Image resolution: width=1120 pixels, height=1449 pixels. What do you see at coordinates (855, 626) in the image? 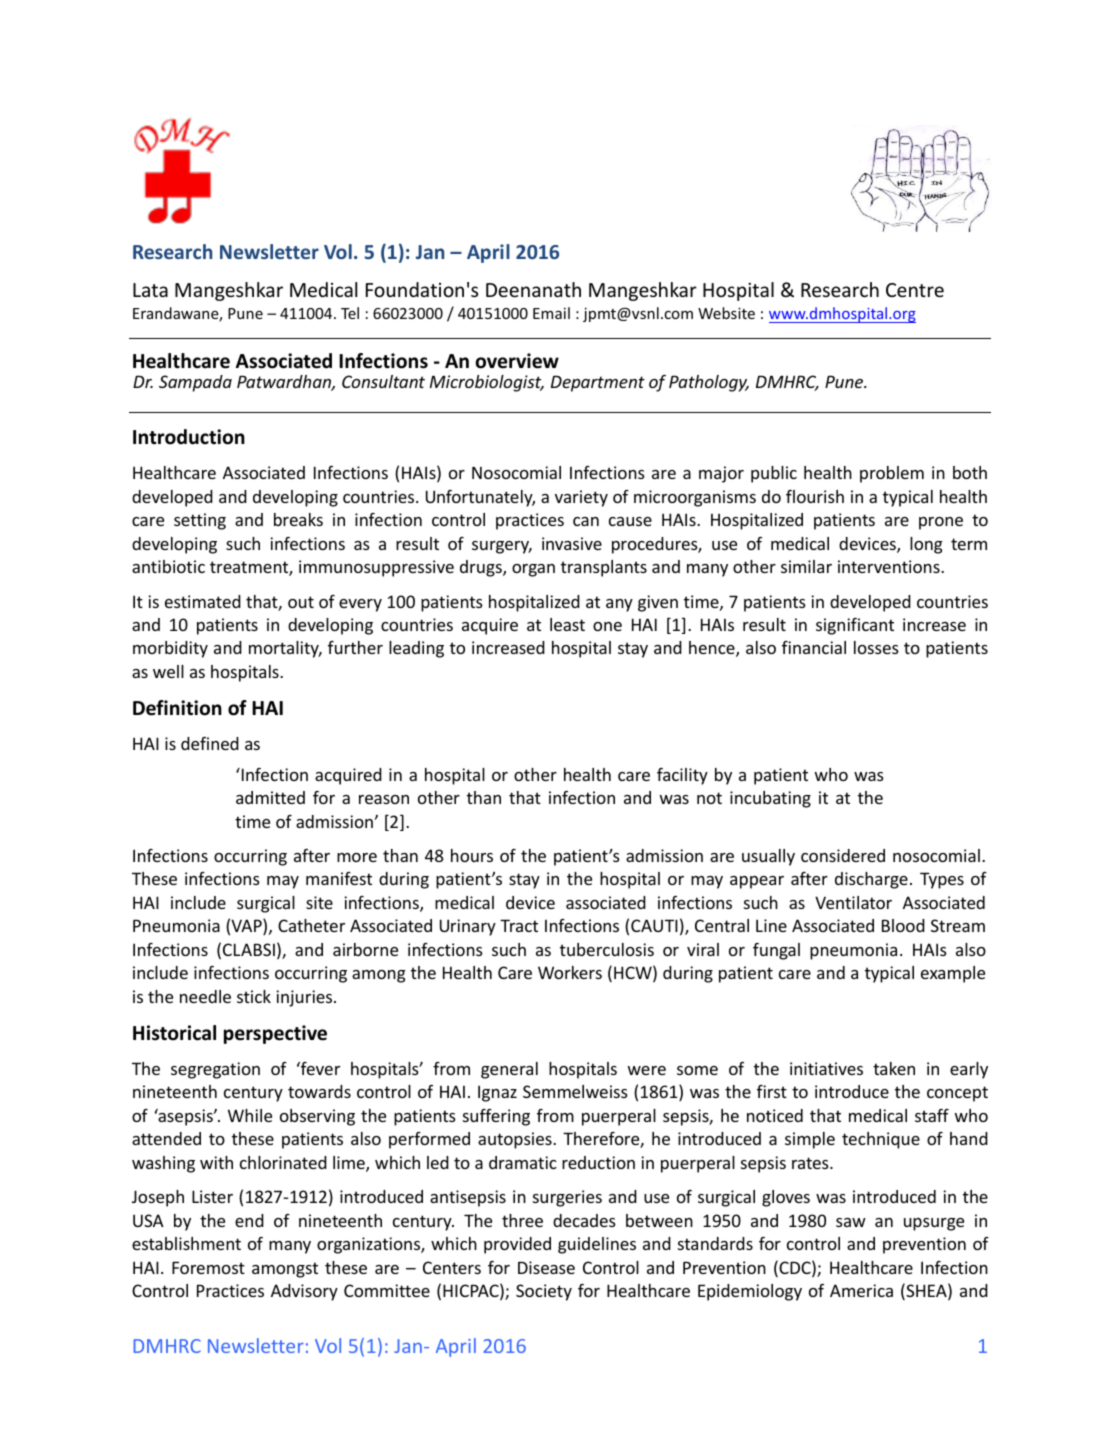
I see `significant` at bounding box center [855, 626].
